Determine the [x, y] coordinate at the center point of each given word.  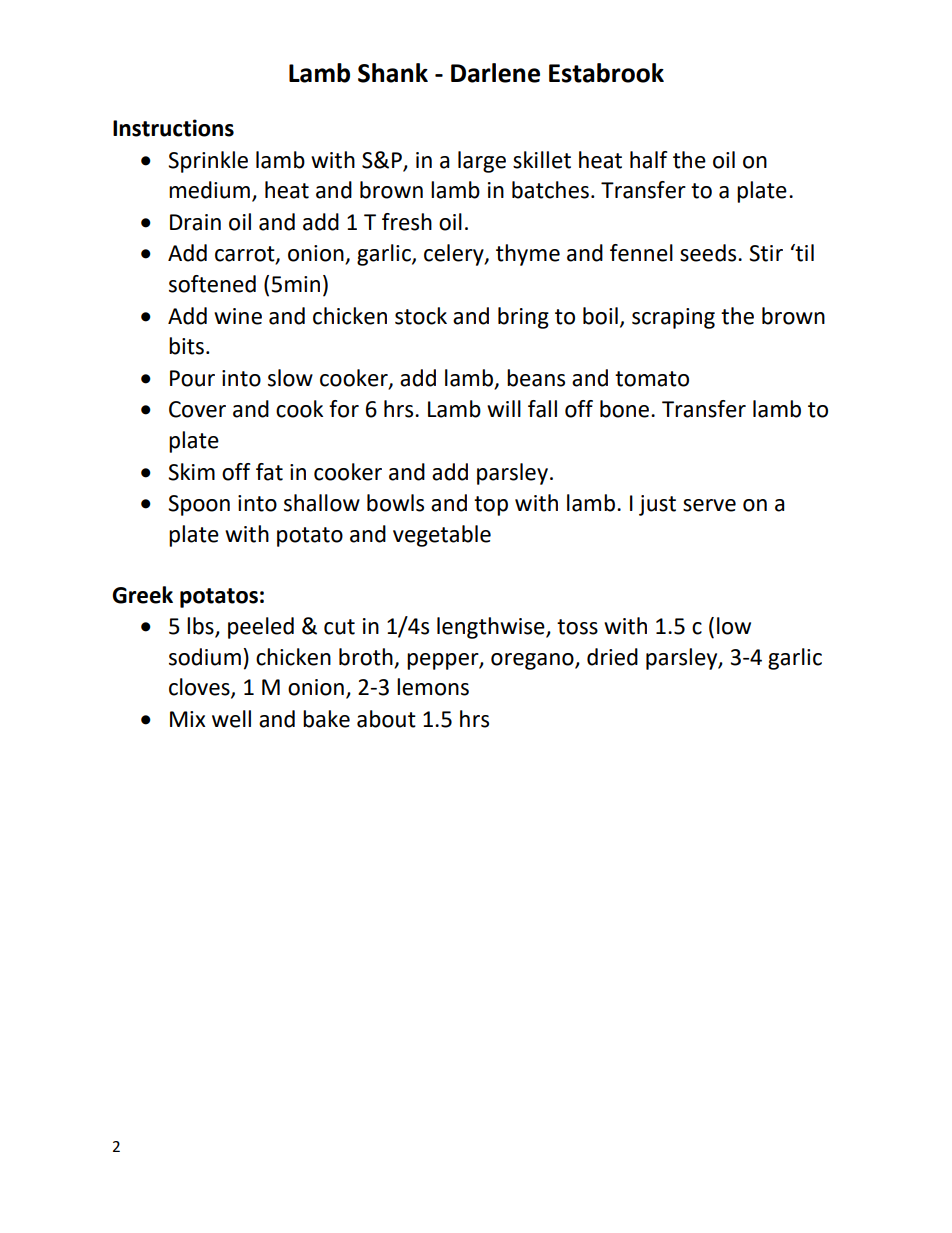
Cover [197, 409]
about [386, 719]
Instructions [173, 128]
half [649, 160]
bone [626, 409]
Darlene [495, 73]
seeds [709, 253]
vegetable [442, 536]
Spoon [199, 505]
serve [709, 505]
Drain [195, 222]
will [504, 408]
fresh [407, 222]
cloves [200, 688]
